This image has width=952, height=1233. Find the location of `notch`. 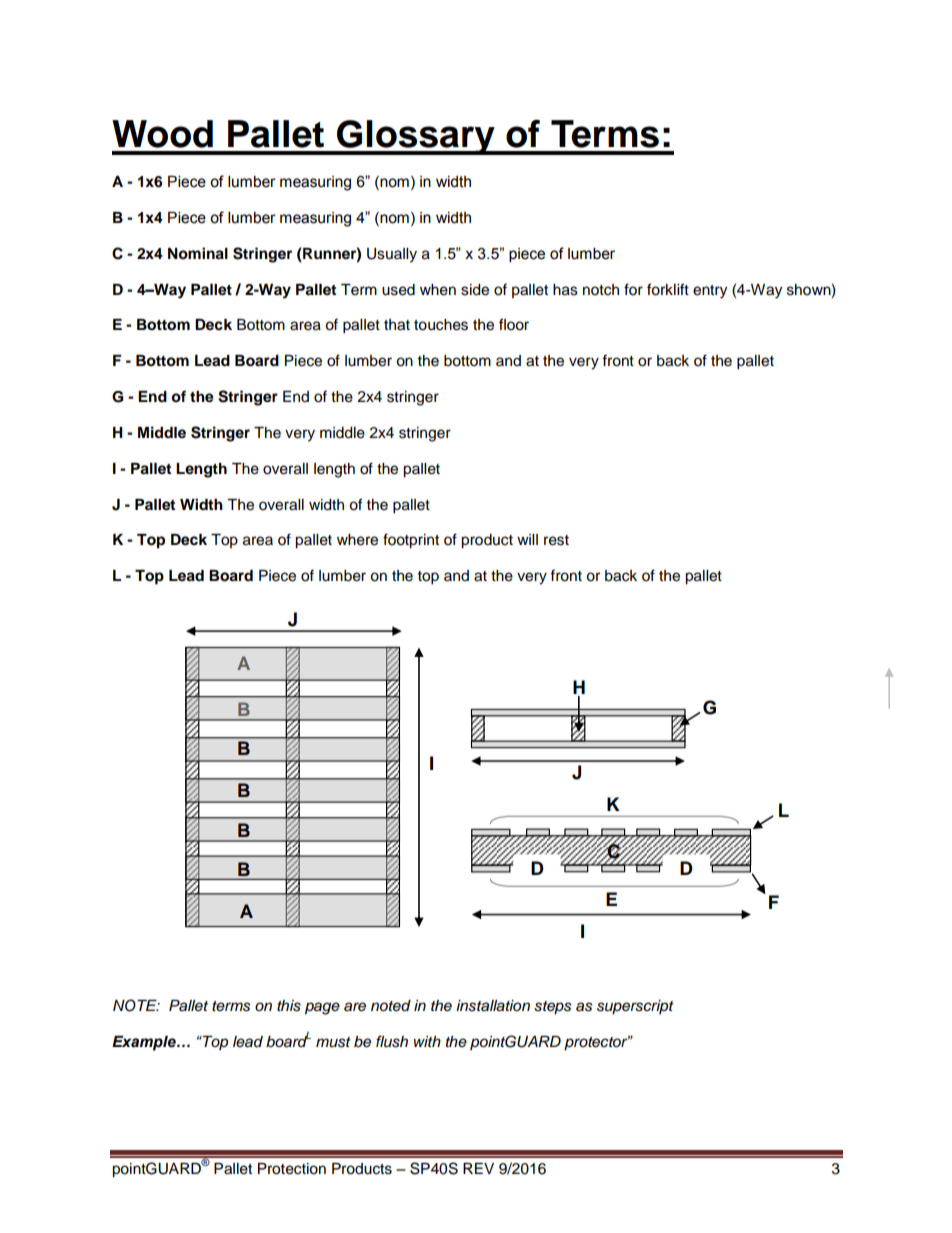

notch is located at coordinates (601, 290).
